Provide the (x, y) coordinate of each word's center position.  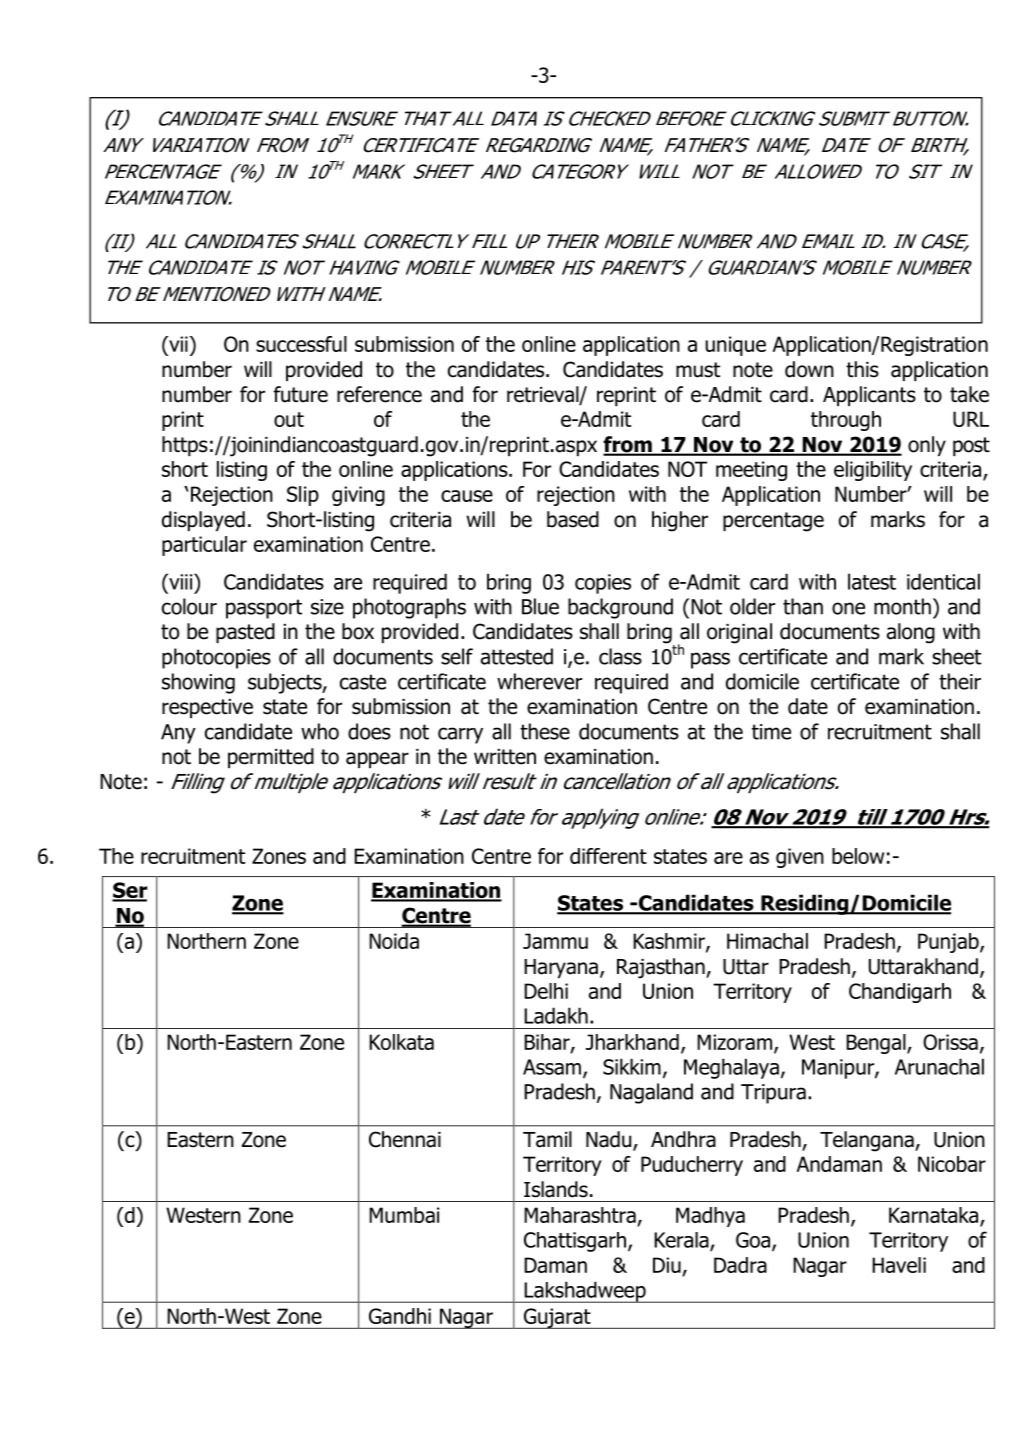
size (327, 607)
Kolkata (401, 1042)
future (300, 394)
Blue (540, 606)
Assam (552, 1067)
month (902, 606)
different (608, 856)
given (800, 858)
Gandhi (400, 1316)
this (862, 369)
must (698, 370)
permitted (271, 758)
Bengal (877, 1044)
